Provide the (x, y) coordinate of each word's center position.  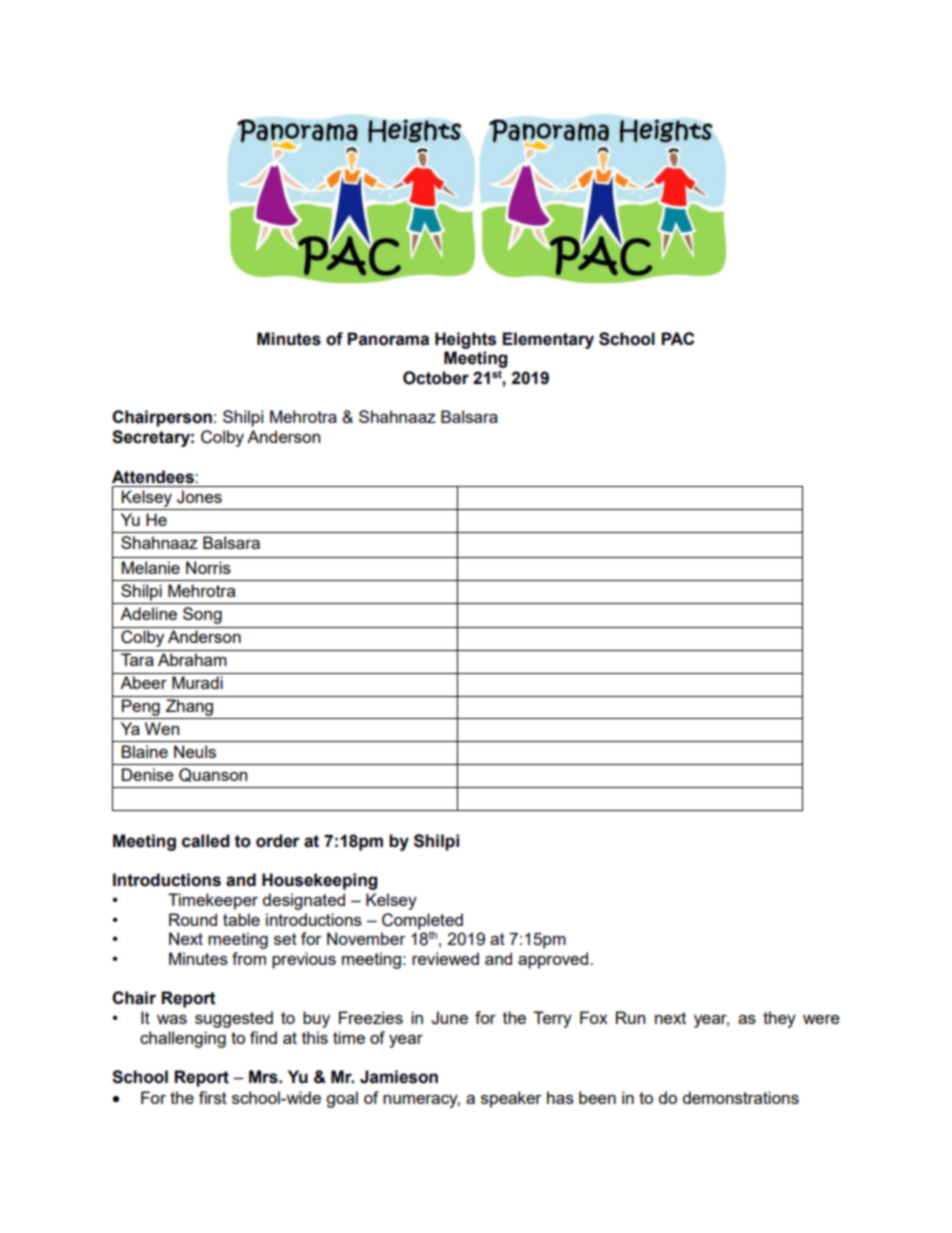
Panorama (388, 339)
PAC (677, 338)
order (278, 841)
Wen (162, 728)
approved (554, 960)
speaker (511, 1099)
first (213, 1097)
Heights (465, 340)
